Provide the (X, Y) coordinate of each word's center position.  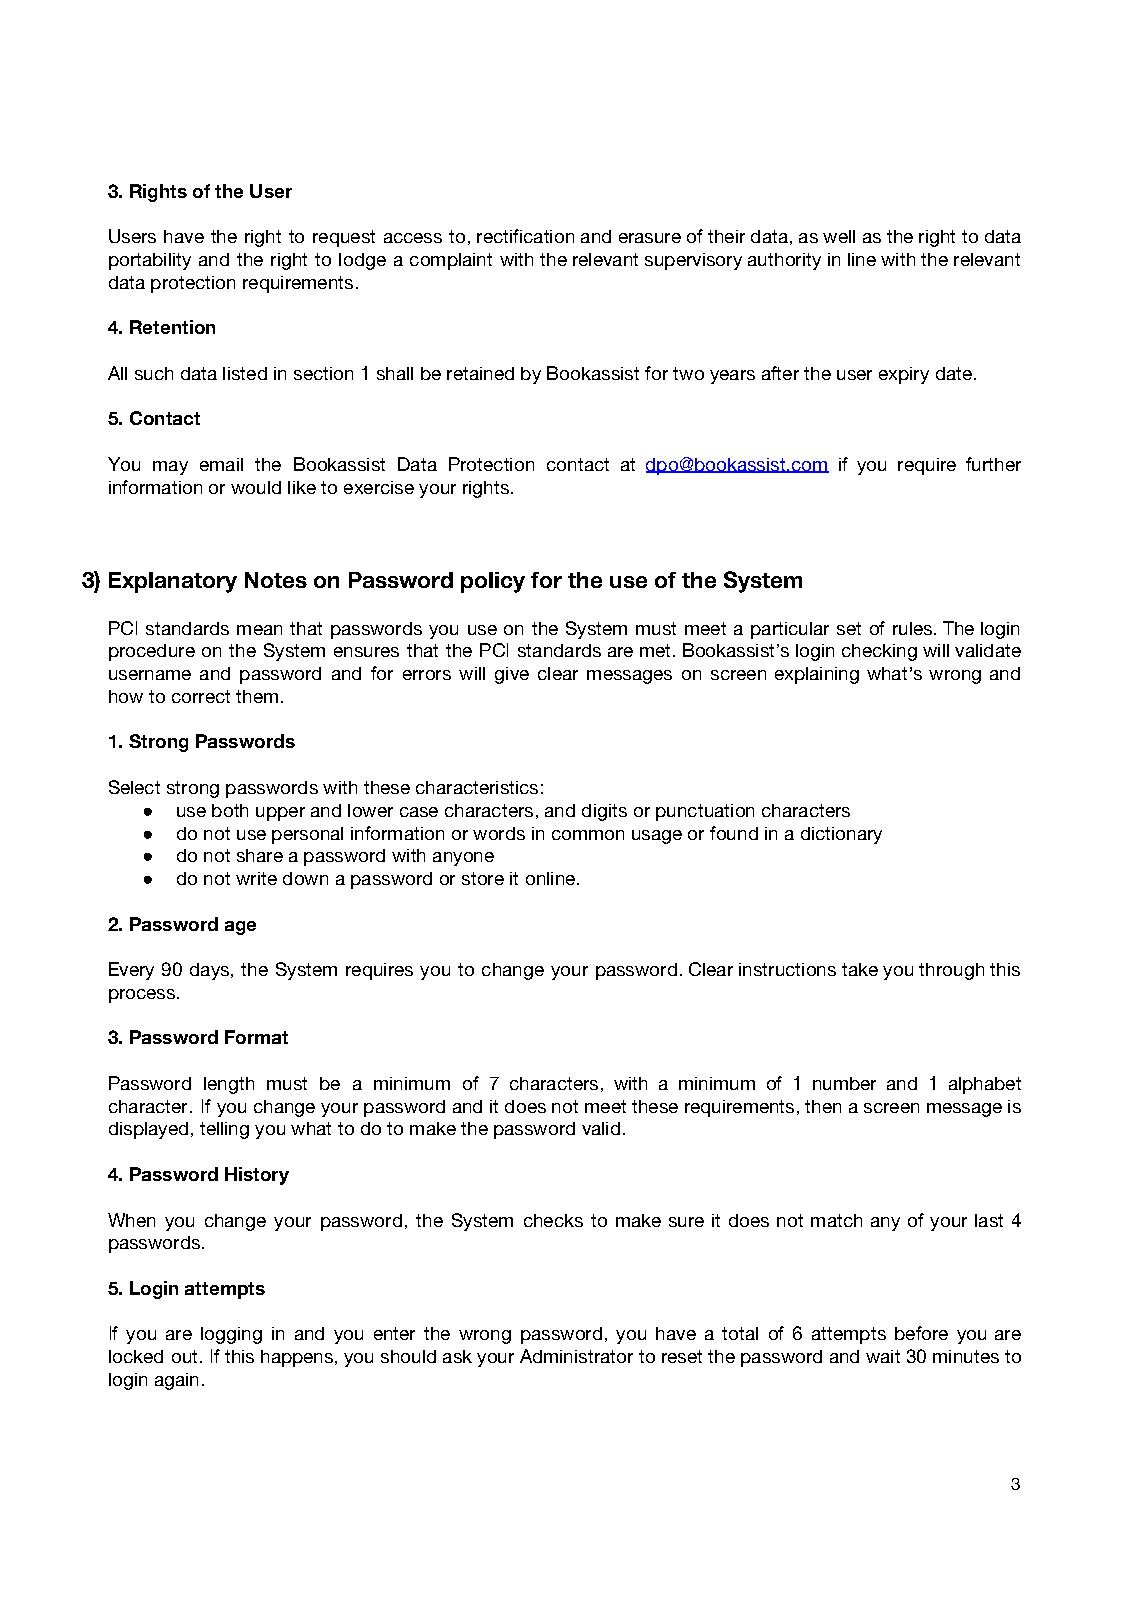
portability (150, 261)
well (839, 236)
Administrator (576, 1356)
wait (883, 1356)
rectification (525, 236)
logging (231, 1335)
